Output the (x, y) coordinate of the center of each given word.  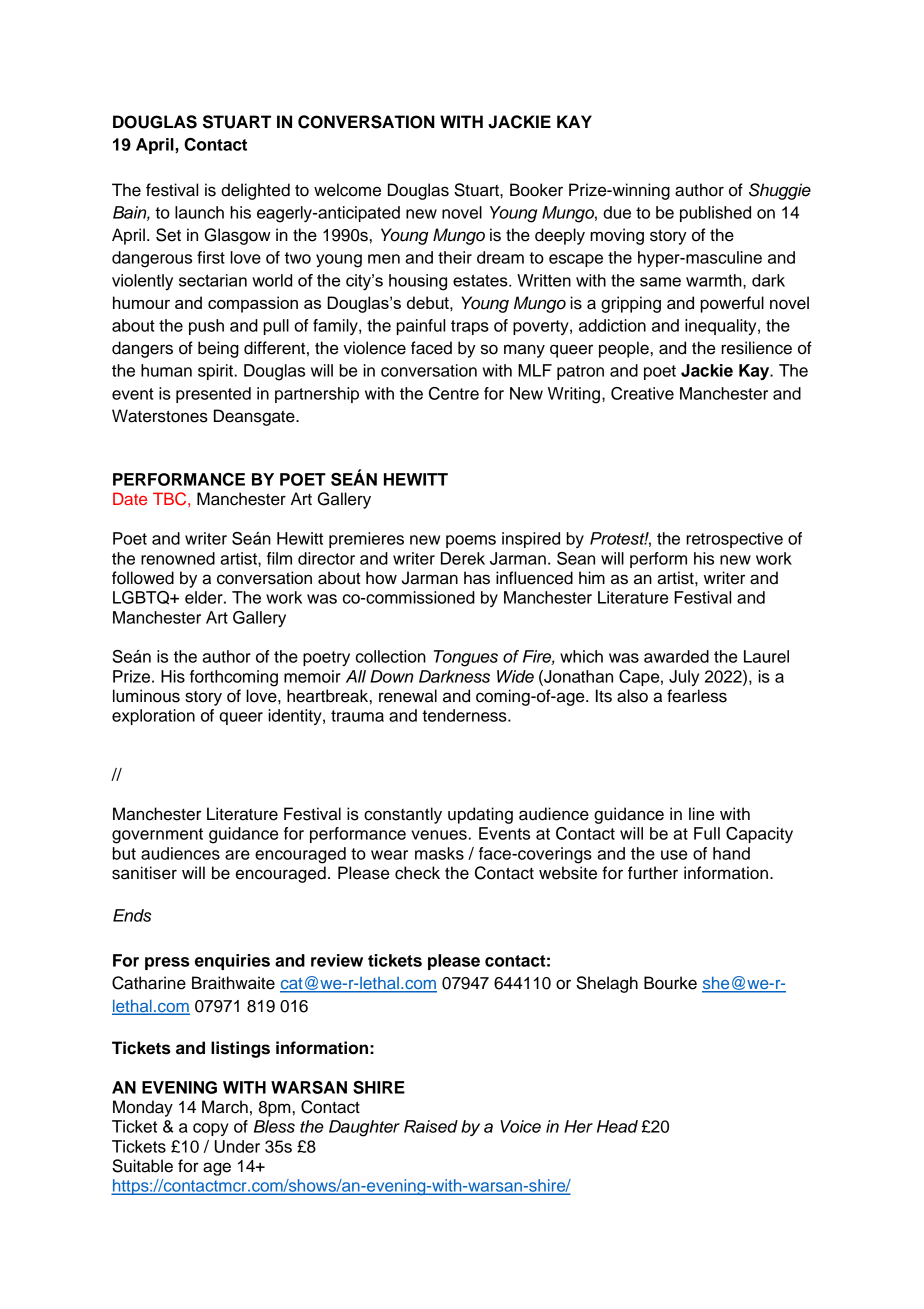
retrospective (734, 540)
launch (199, 212)
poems (471, 541)
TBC (171, 499)
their (455, 257)
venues (440, 835)
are (237, 855)
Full (707, 833)
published (715, 214)
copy (211, 1129)
